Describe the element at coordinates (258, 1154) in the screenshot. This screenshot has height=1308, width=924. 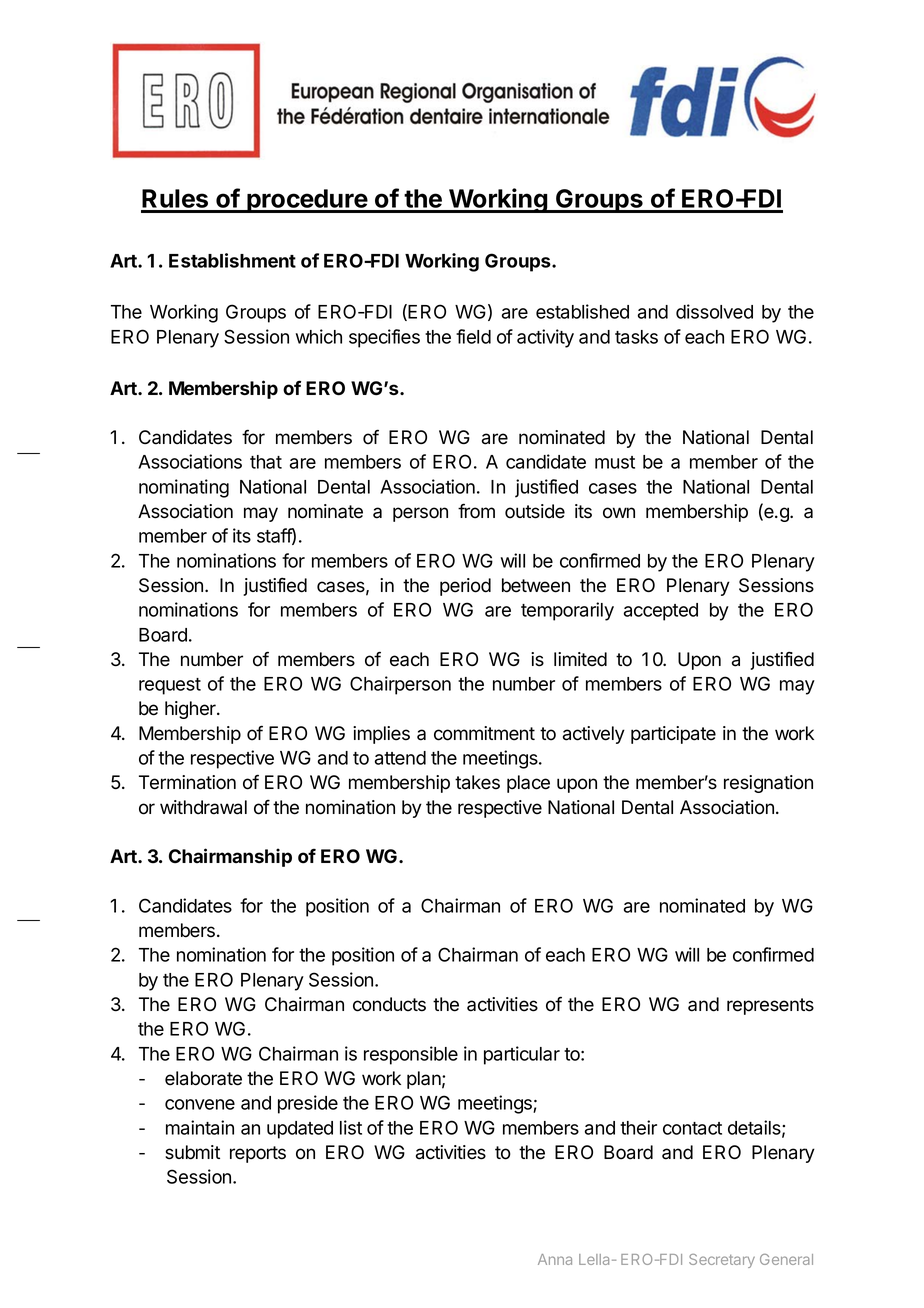
I see `reports` at that location.
